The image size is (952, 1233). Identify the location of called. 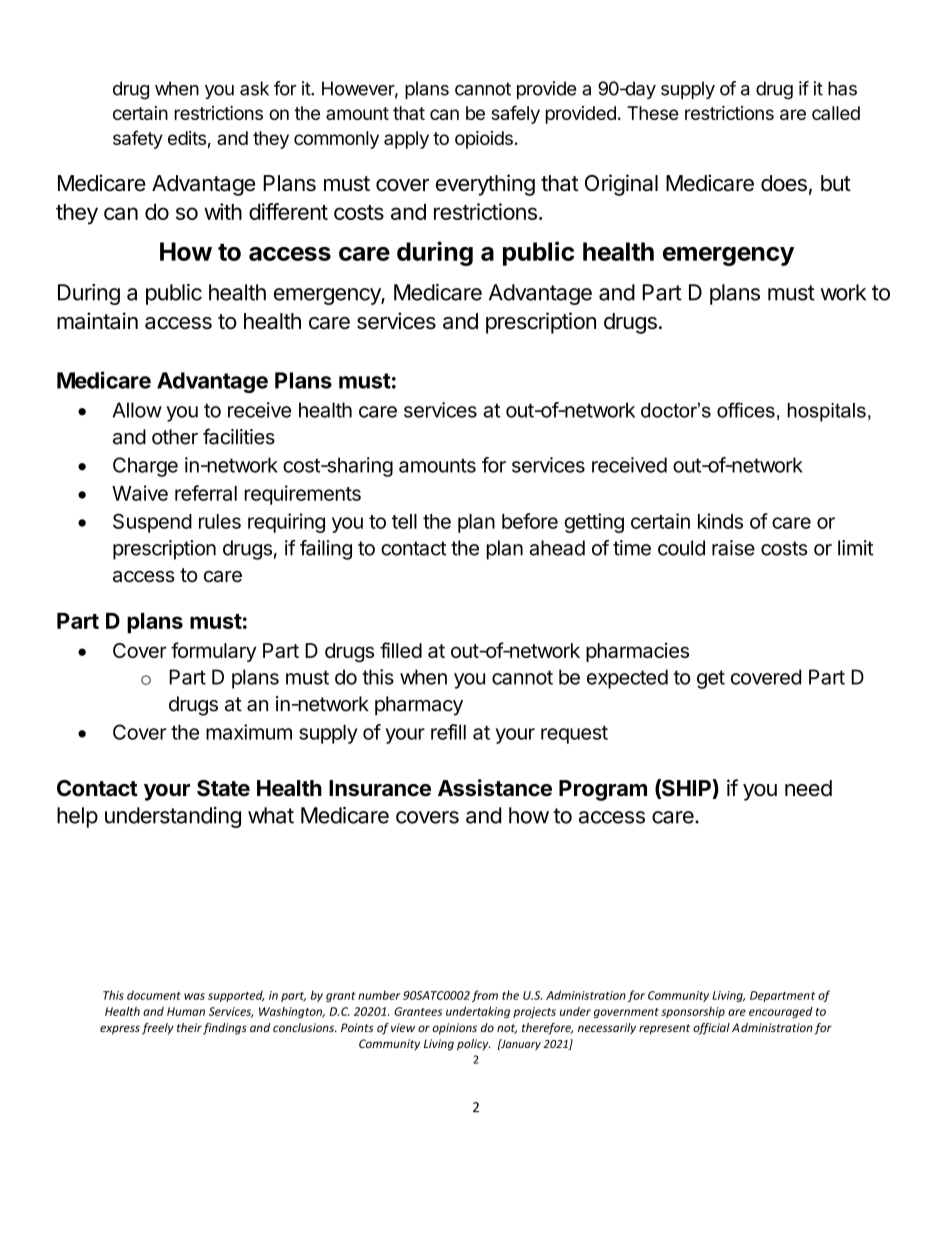
(836, 113).
